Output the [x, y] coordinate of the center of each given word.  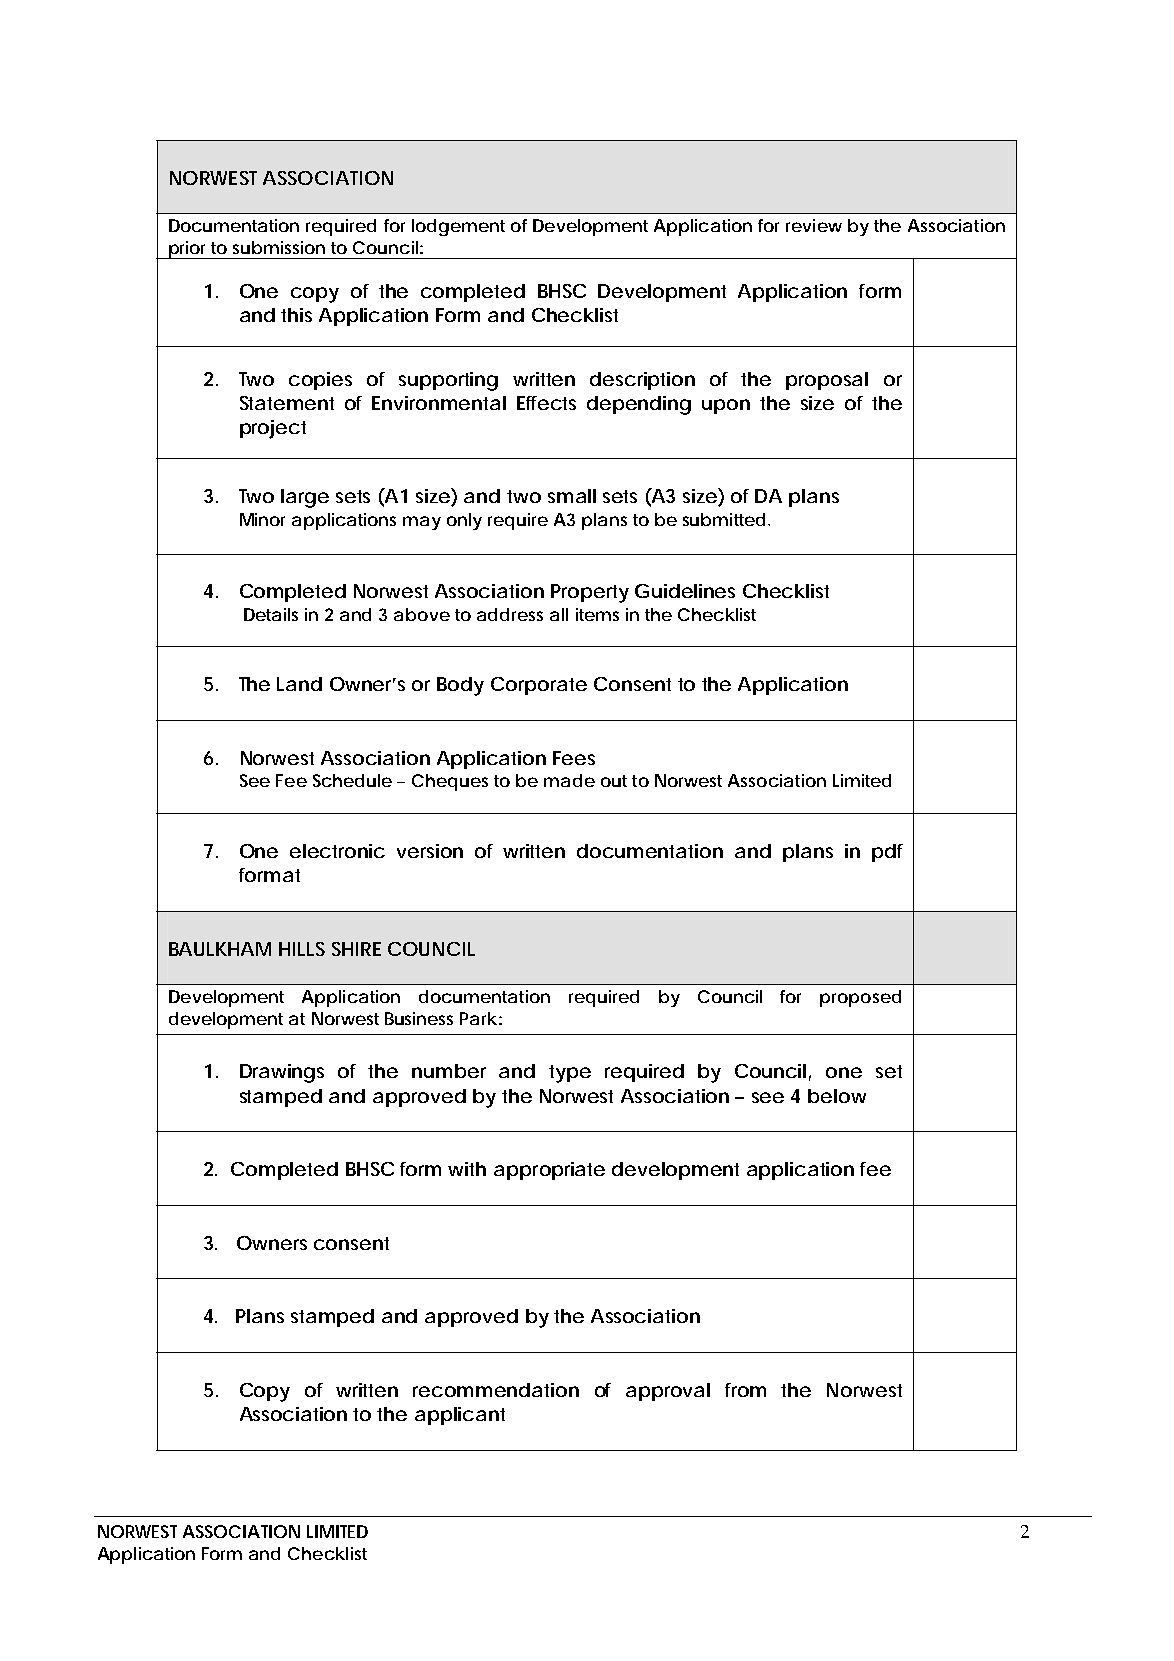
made [569, 780]
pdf [887, 853]
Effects [546, 403]
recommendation [496, 1390]
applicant [460, 1416]
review [814, 225]
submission [279, 247]
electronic [337, 851]
